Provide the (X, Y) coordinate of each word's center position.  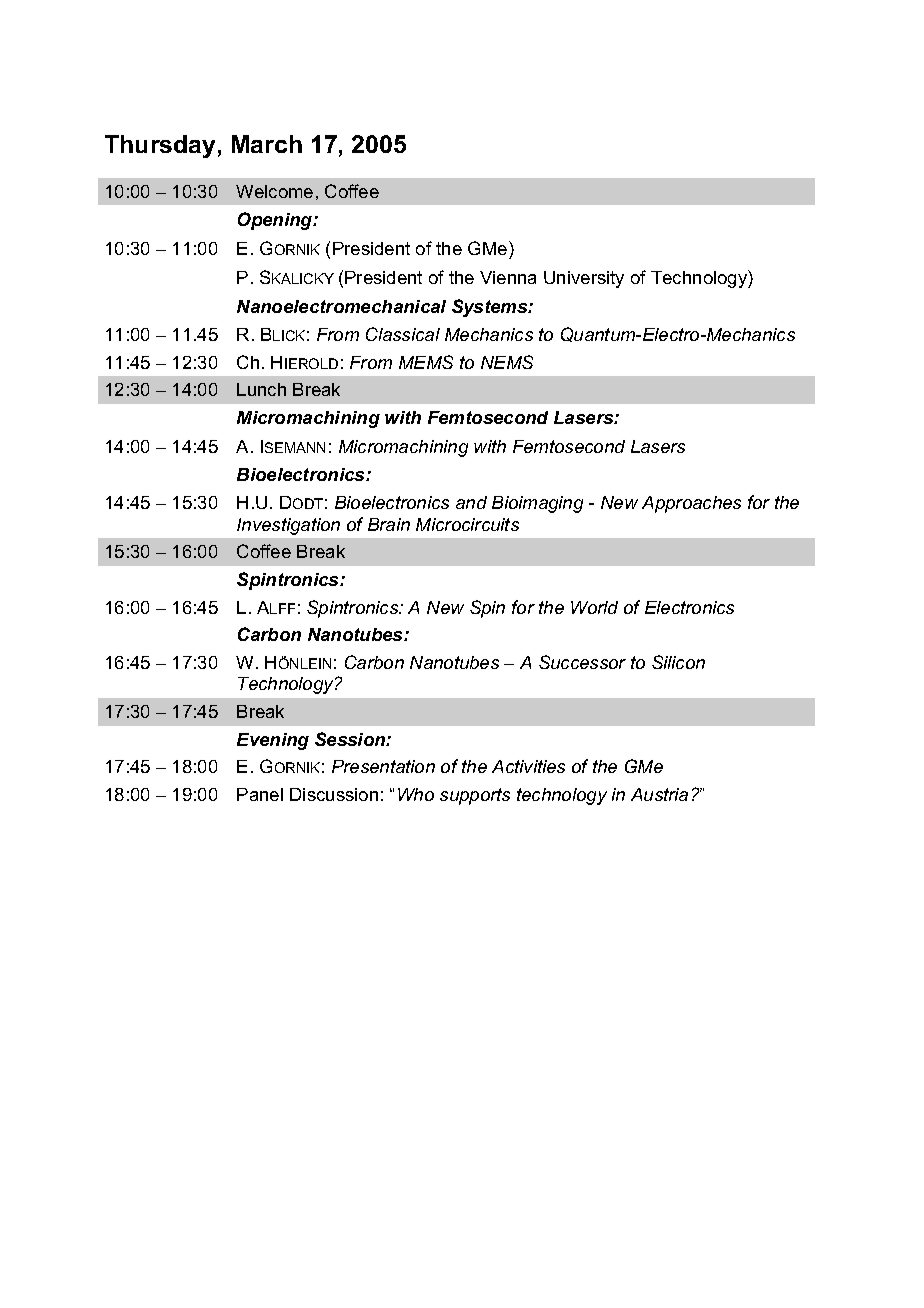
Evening (273, 741)
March (267, 144)
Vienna (508, 277)
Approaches (691, 504)
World (594, 607)
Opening (276, 221)
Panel (260, 794)
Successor (582, 662)
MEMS (426, 362)
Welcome (274, 191)
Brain (389, 524)
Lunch (261, 389)
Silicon (678, 662)
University (584, 279)
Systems (491, 308)
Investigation (288, 526)
